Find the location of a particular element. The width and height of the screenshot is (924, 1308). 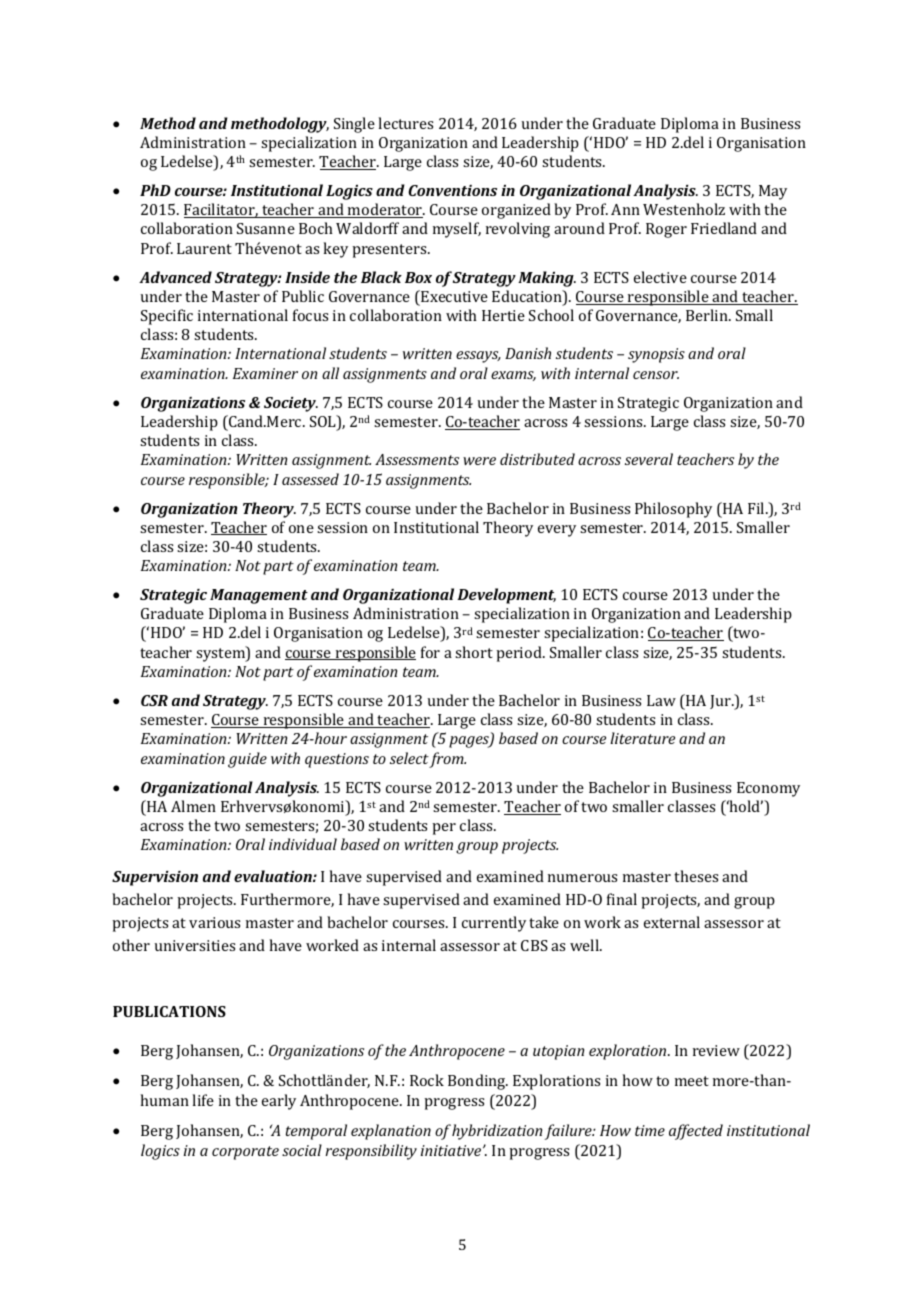

assessed is located at coordinates (310, 479).
